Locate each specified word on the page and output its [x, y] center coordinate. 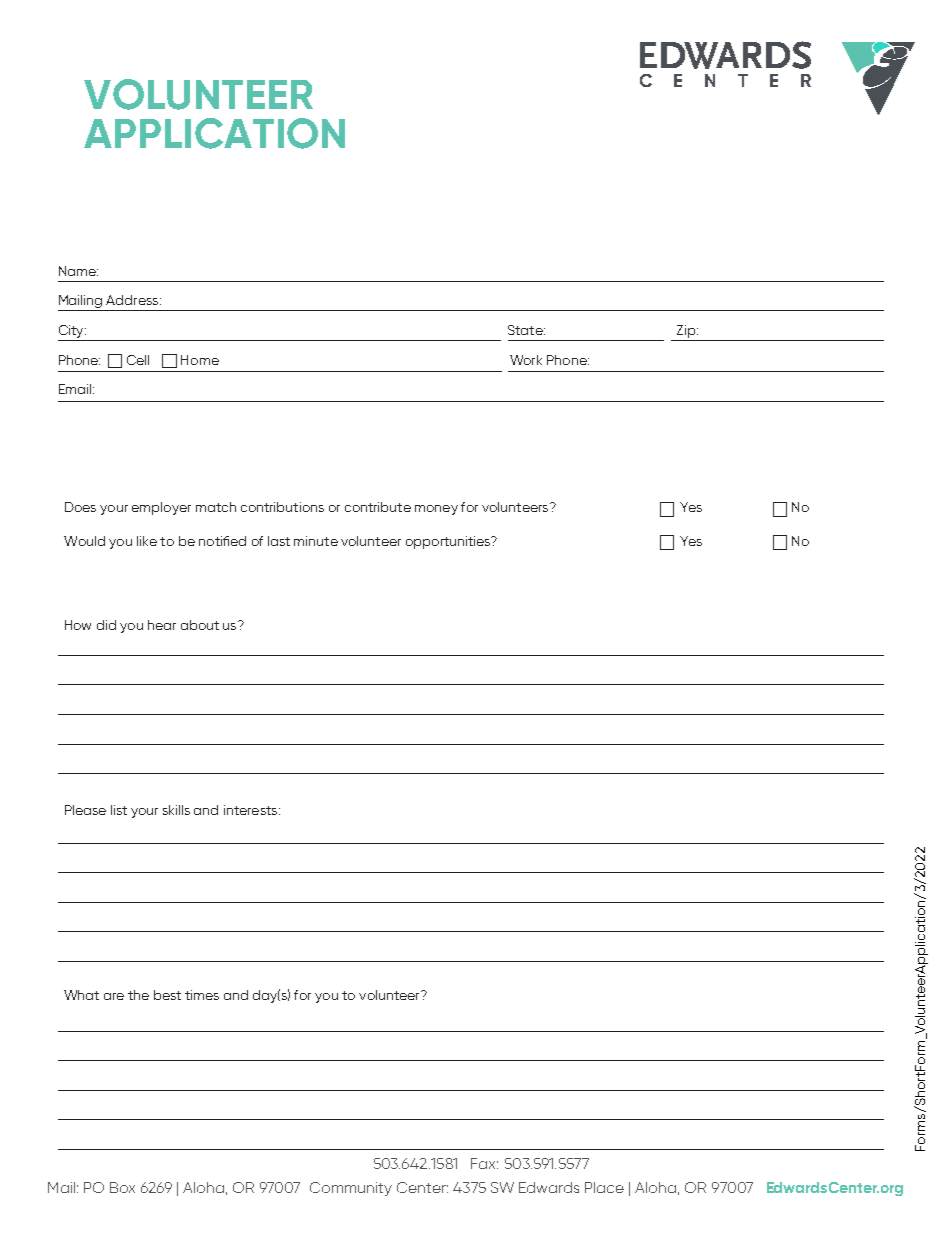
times [202, 995]
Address [133, 300]
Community [351, 1189]
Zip [686, 331]
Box [122, 1187]
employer [161, 508]
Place [604, 1187]
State [526, 330]
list [119, 810]
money [436, 510]
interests [252, 810]
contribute [378, 507]
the [138, 995]
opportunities [449, 542]
